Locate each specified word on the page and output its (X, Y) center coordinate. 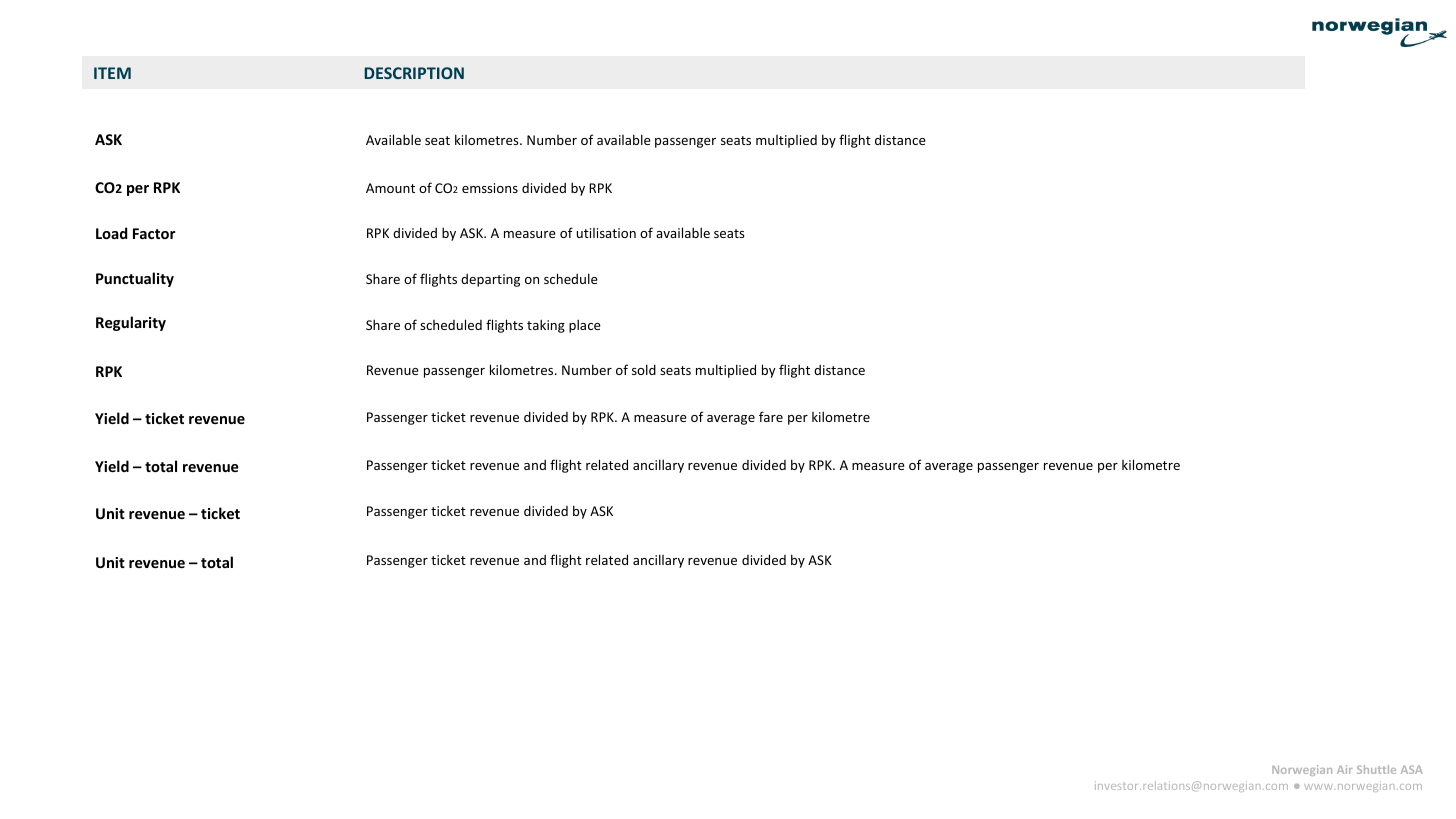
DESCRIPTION (414, 73)
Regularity (131, 323)
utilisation (606, 233)
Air (1344, 769)
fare (771, 416)
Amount (390, 188)
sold (644, 369)
